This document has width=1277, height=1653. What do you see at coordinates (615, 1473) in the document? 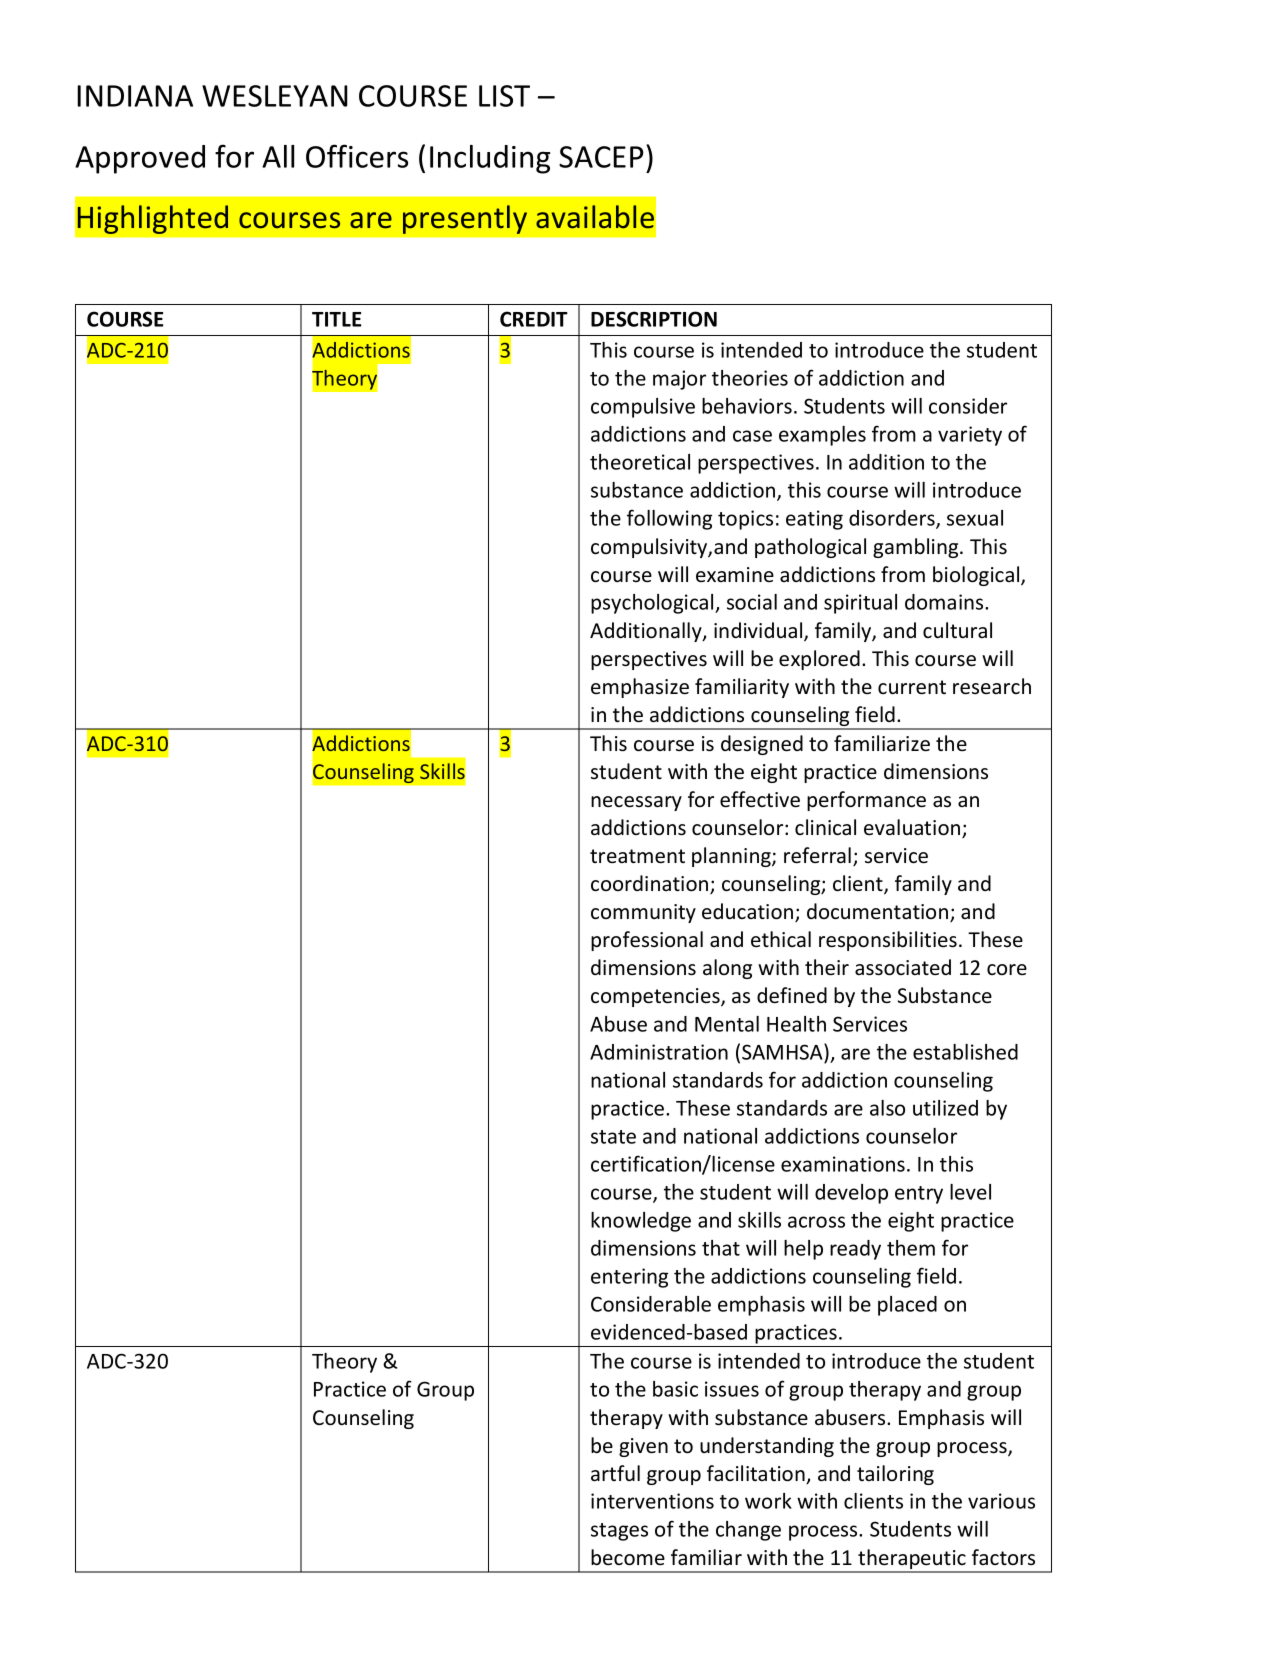
I see `artful` at bounding box center [615, 1473].
